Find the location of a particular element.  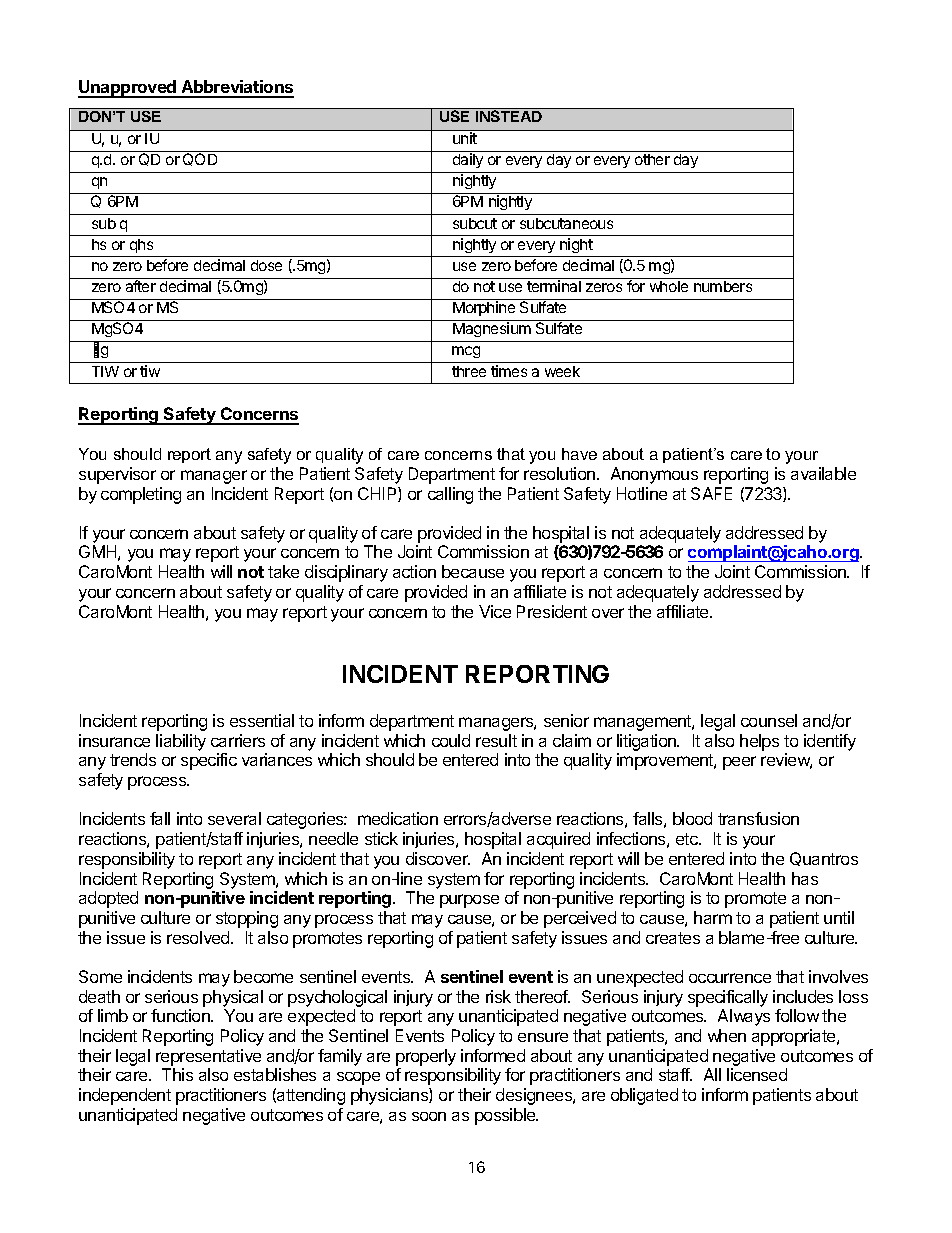

supervisor is located at coordinates (117, 475).
